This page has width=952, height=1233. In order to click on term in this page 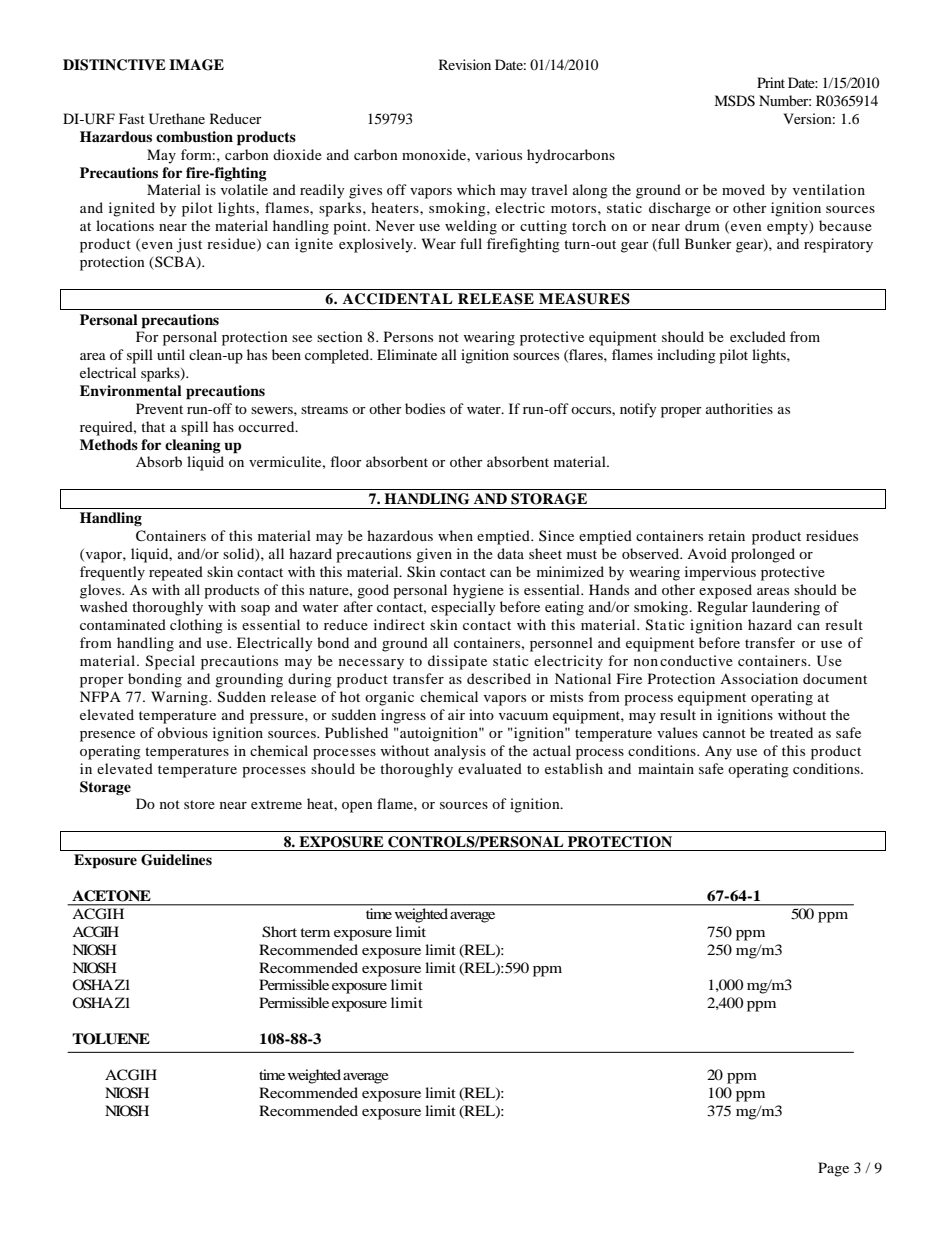, I will do `click(315, 932)`.
